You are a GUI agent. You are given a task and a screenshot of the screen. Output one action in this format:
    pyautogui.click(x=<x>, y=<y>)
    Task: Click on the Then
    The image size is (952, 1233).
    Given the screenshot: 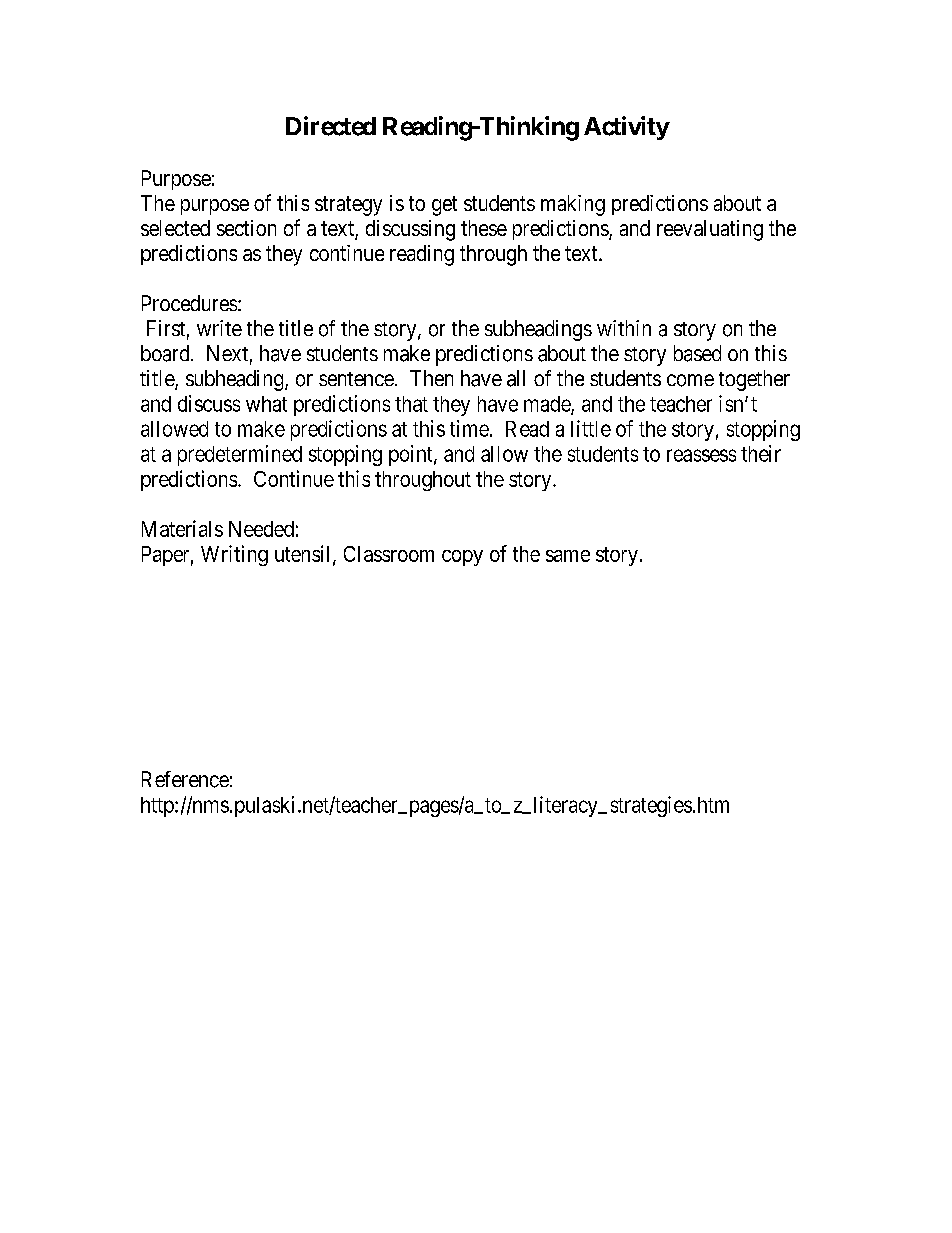 What is the action you would take?
    pyautogui.click(x=431, y=378)
